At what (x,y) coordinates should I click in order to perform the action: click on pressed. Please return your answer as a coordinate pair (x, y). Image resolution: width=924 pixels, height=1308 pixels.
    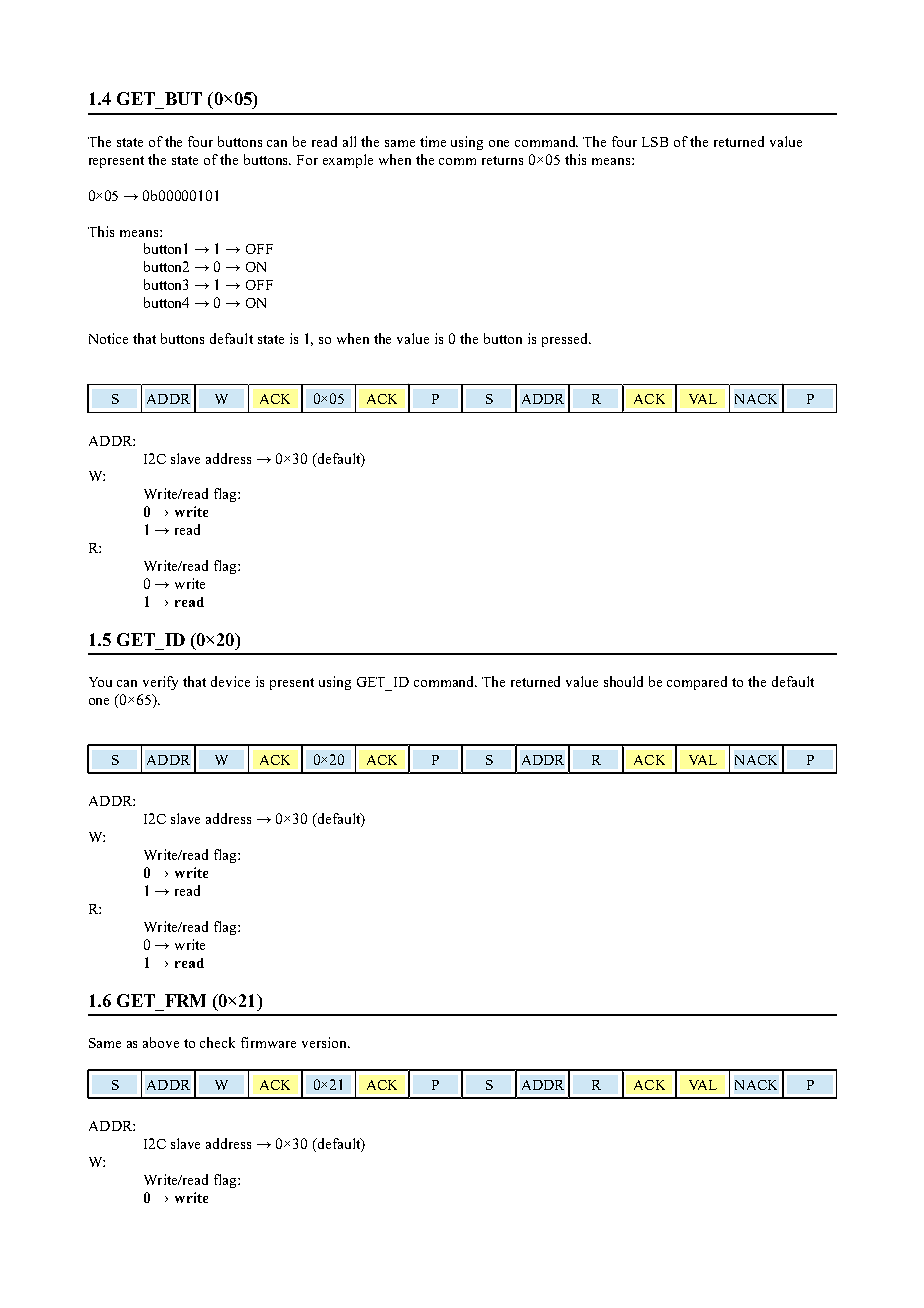
    Looking at the image, I should click on (566, 340).
